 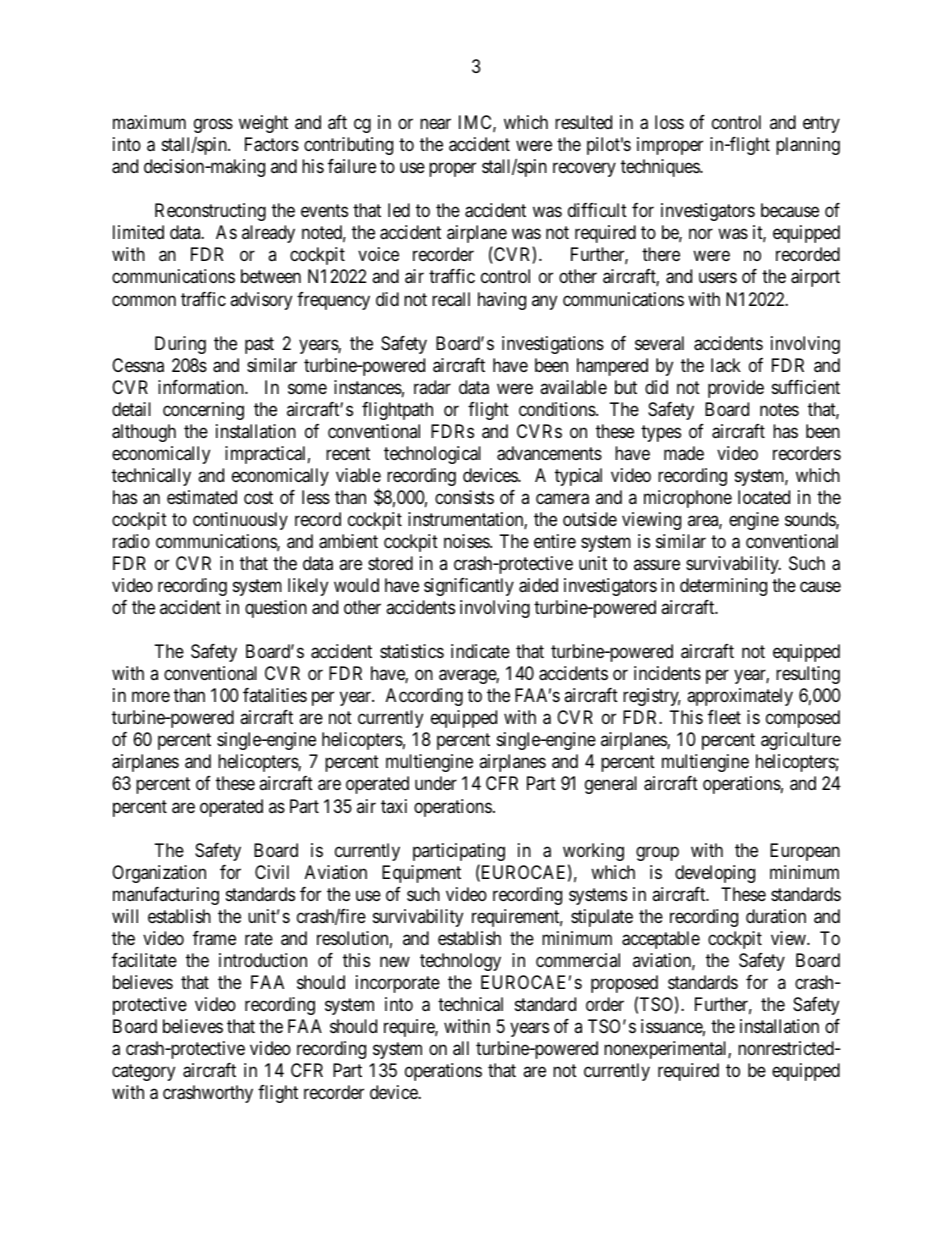 I want to click on indicate, so click(x=480, y=651).
